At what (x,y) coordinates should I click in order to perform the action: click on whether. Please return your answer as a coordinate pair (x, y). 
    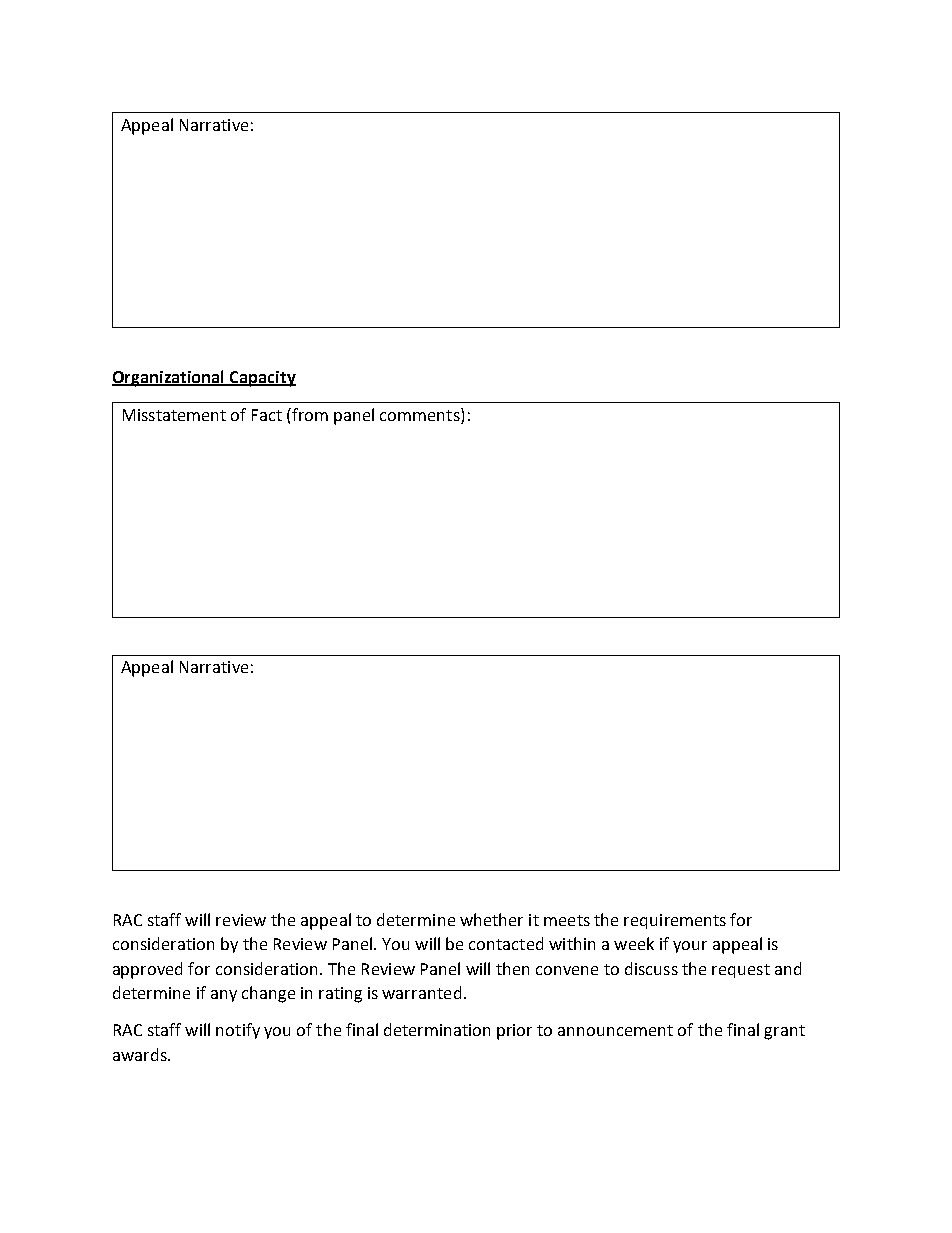
    Looking at the image, I should click on (491, 919).
